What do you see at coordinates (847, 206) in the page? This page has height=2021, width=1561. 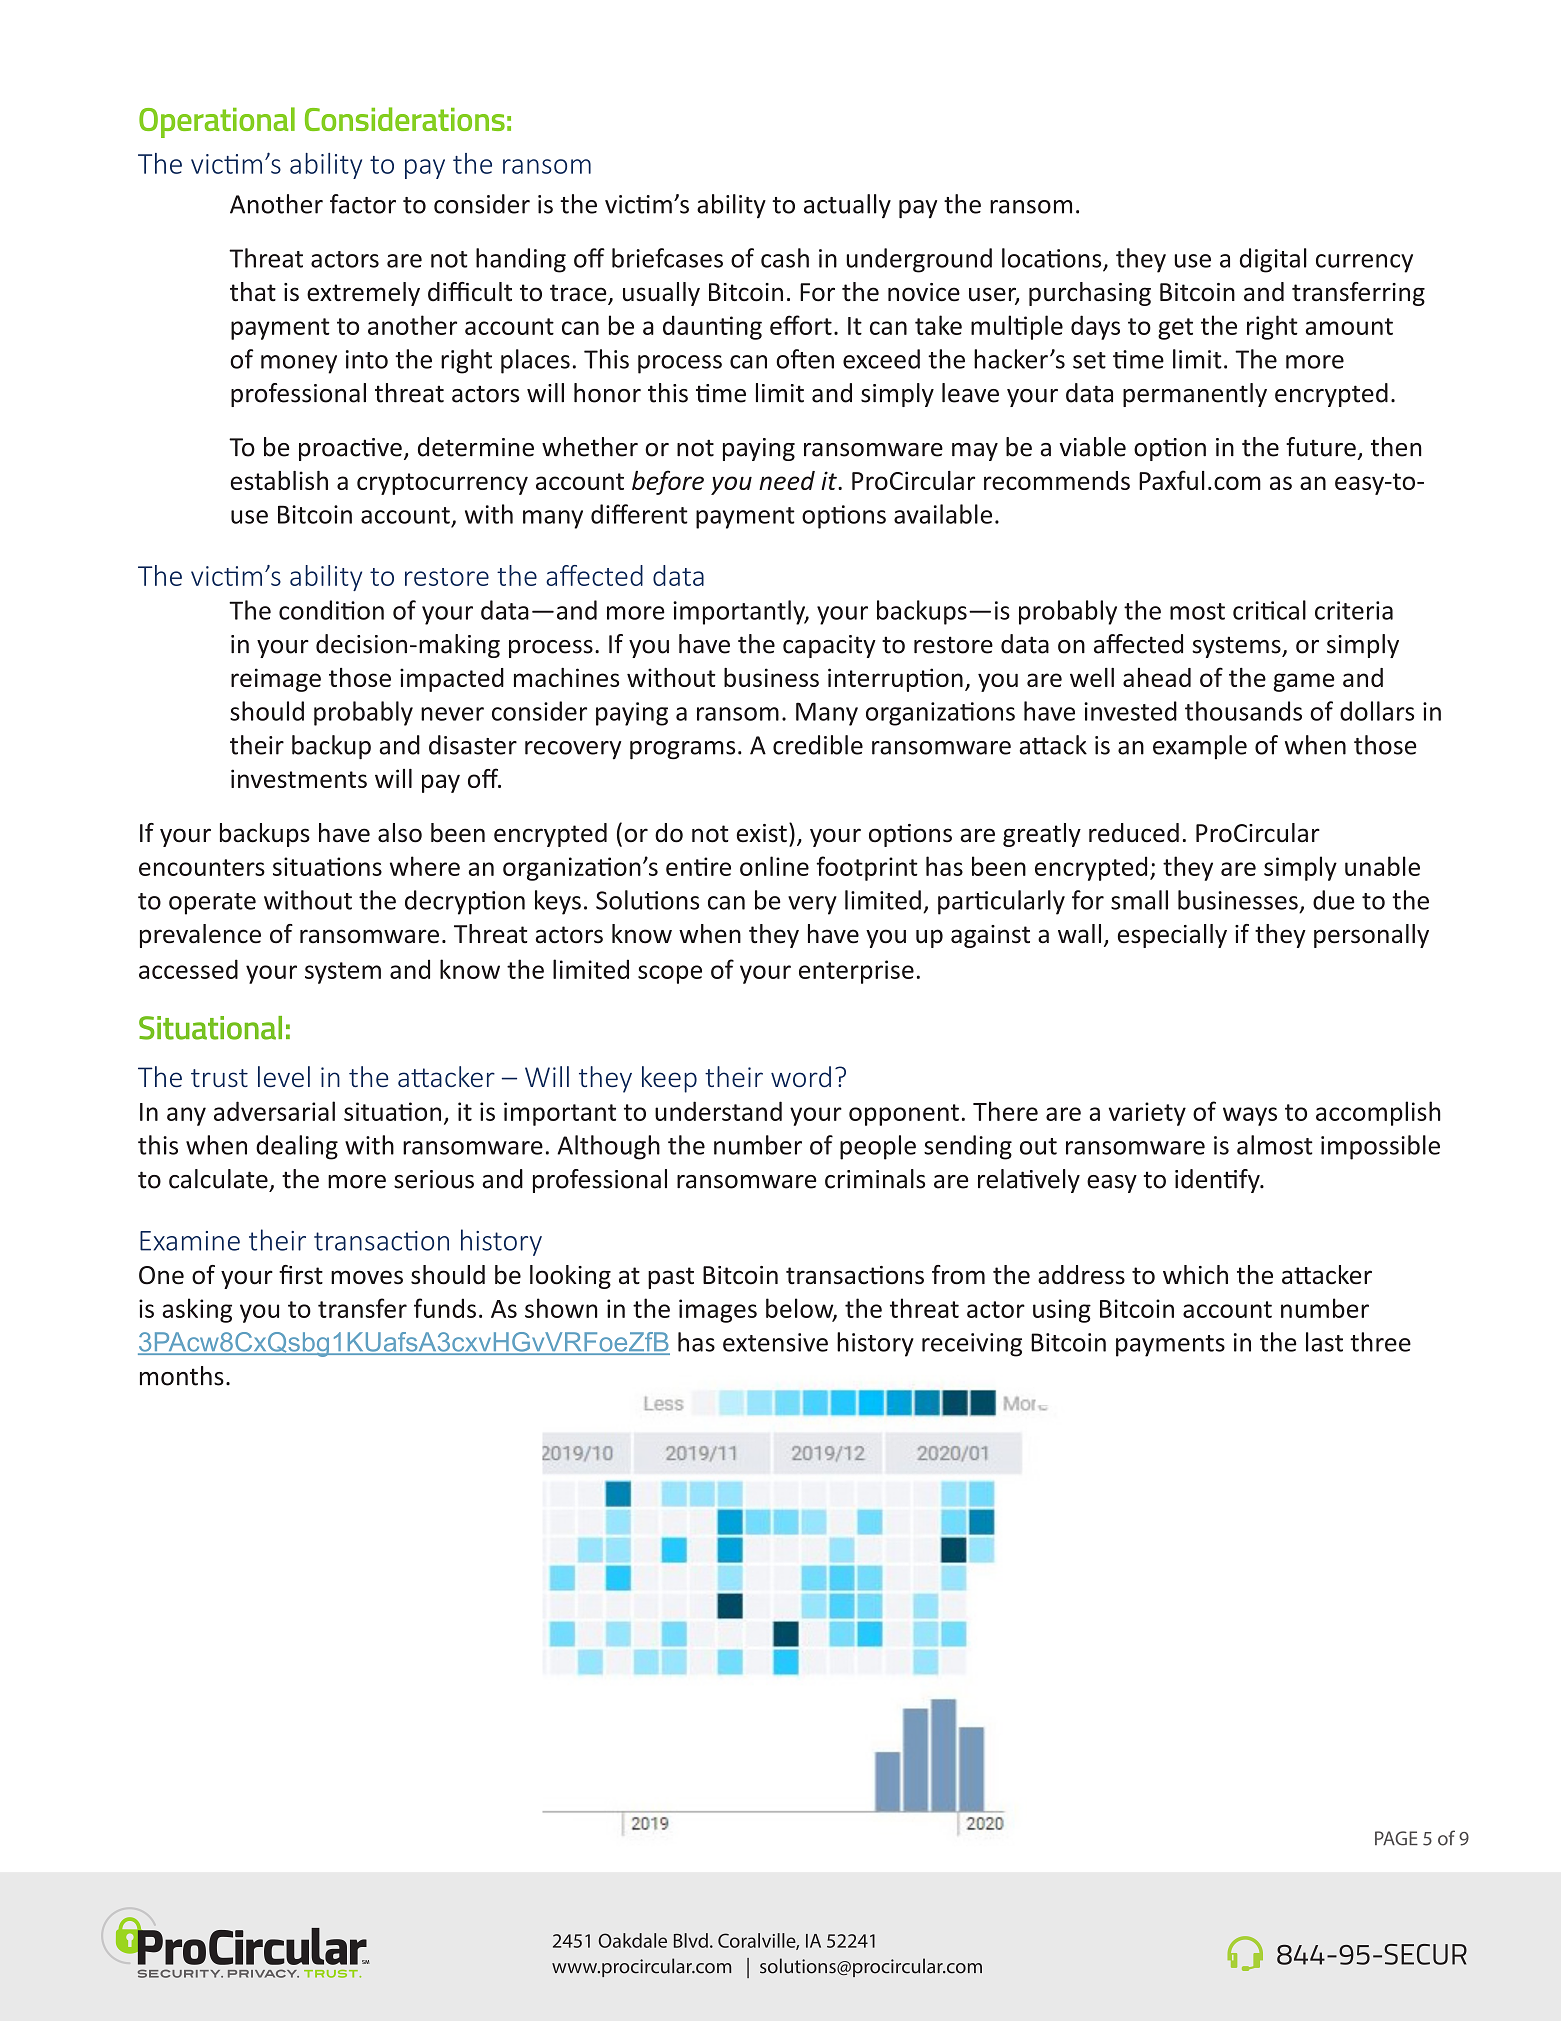 I see `actually` at bounding box center [847, 206].
